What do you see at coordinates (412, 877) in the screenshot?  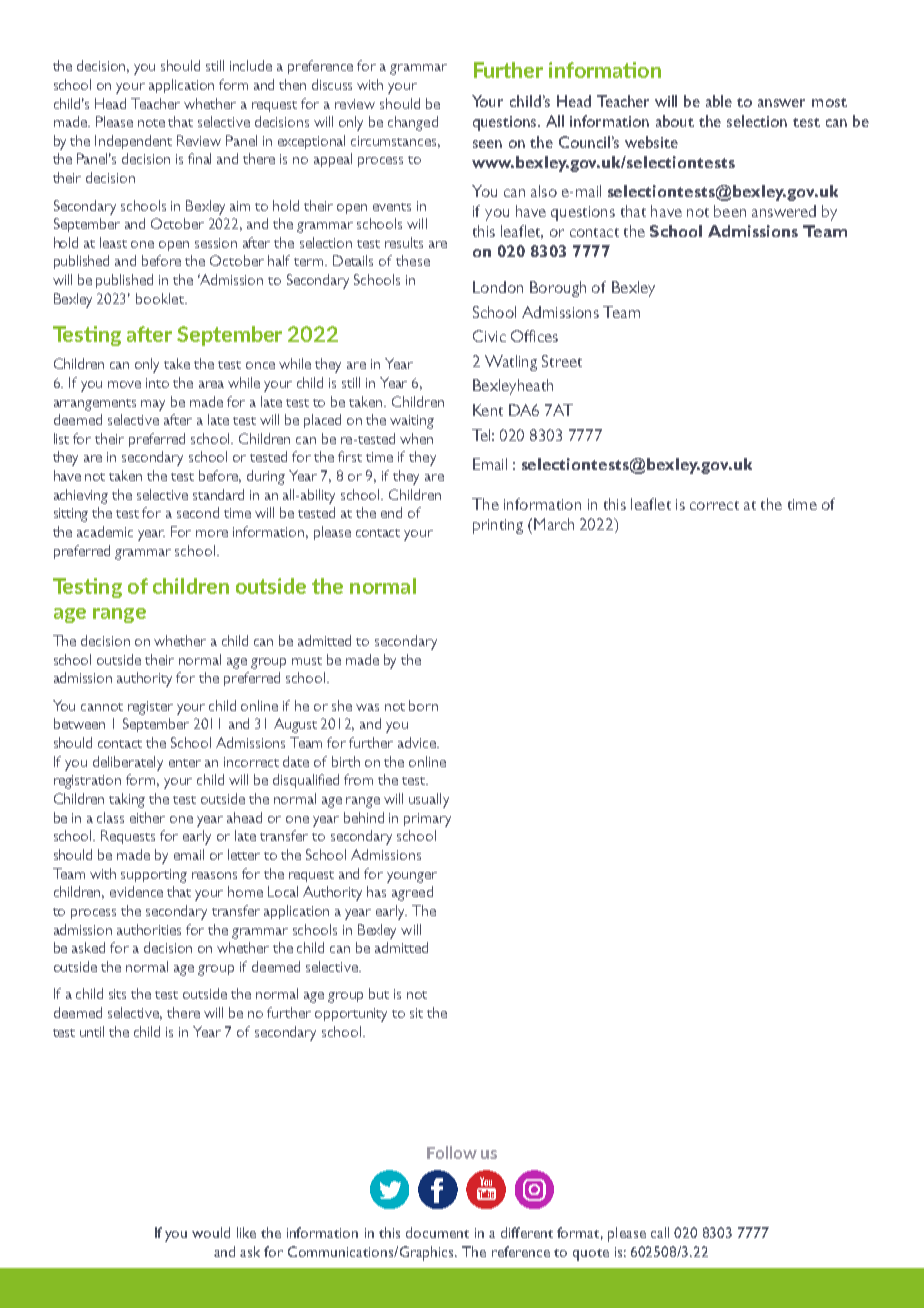 I see `younger` at bounding box center [412, 877].
